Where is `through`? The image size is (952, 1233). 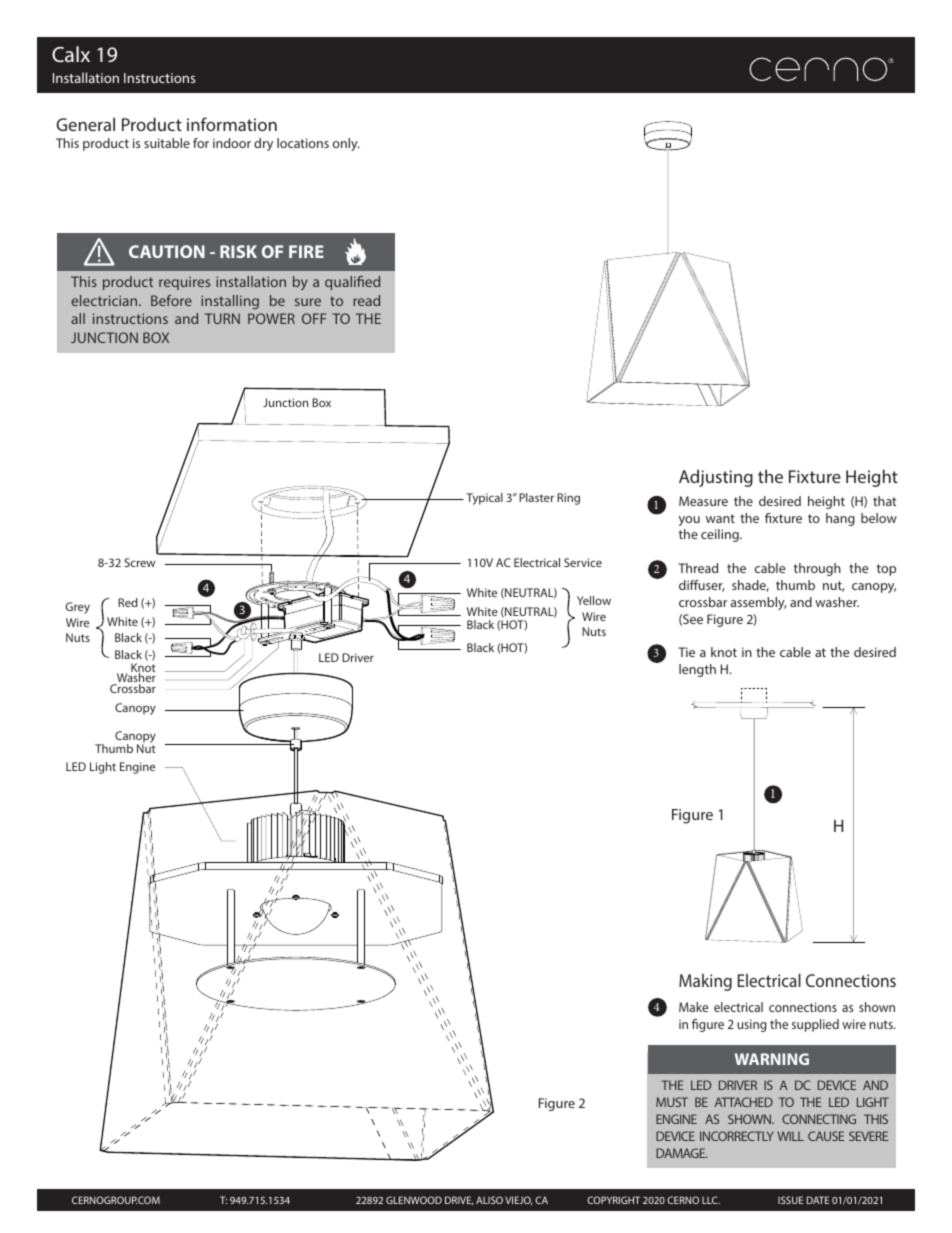
through is located at coordinates (817, 569).
